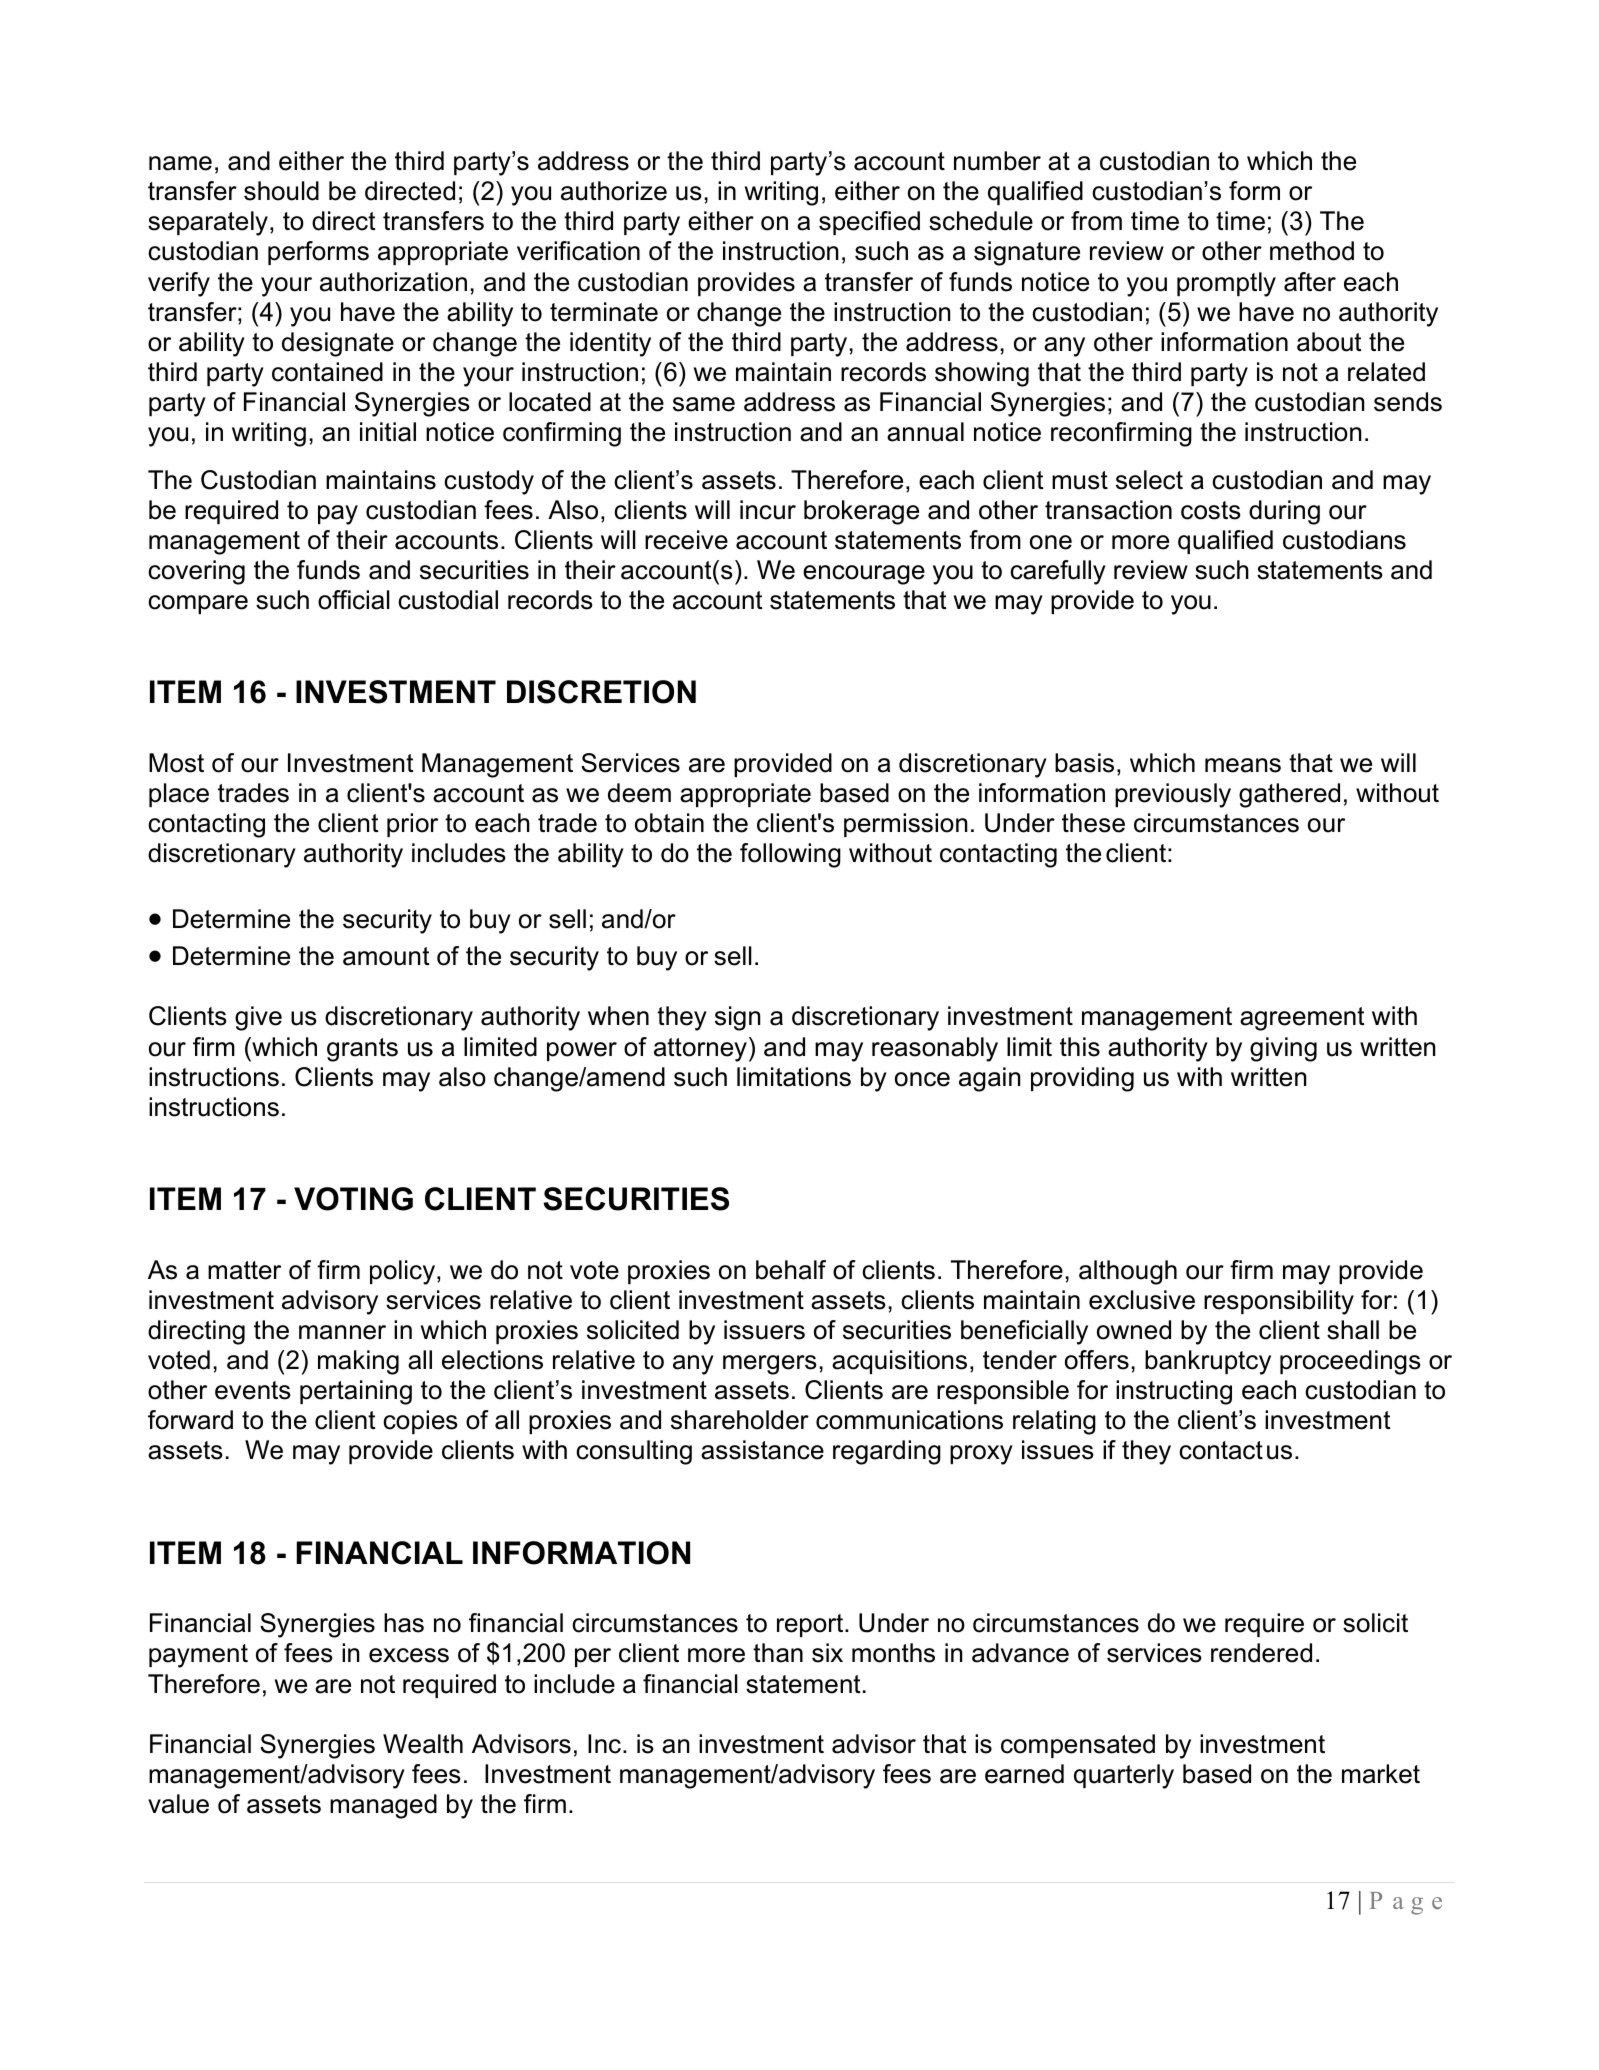 The image size is (1599, 2070). I want to click on amount, so click(386, 956).
